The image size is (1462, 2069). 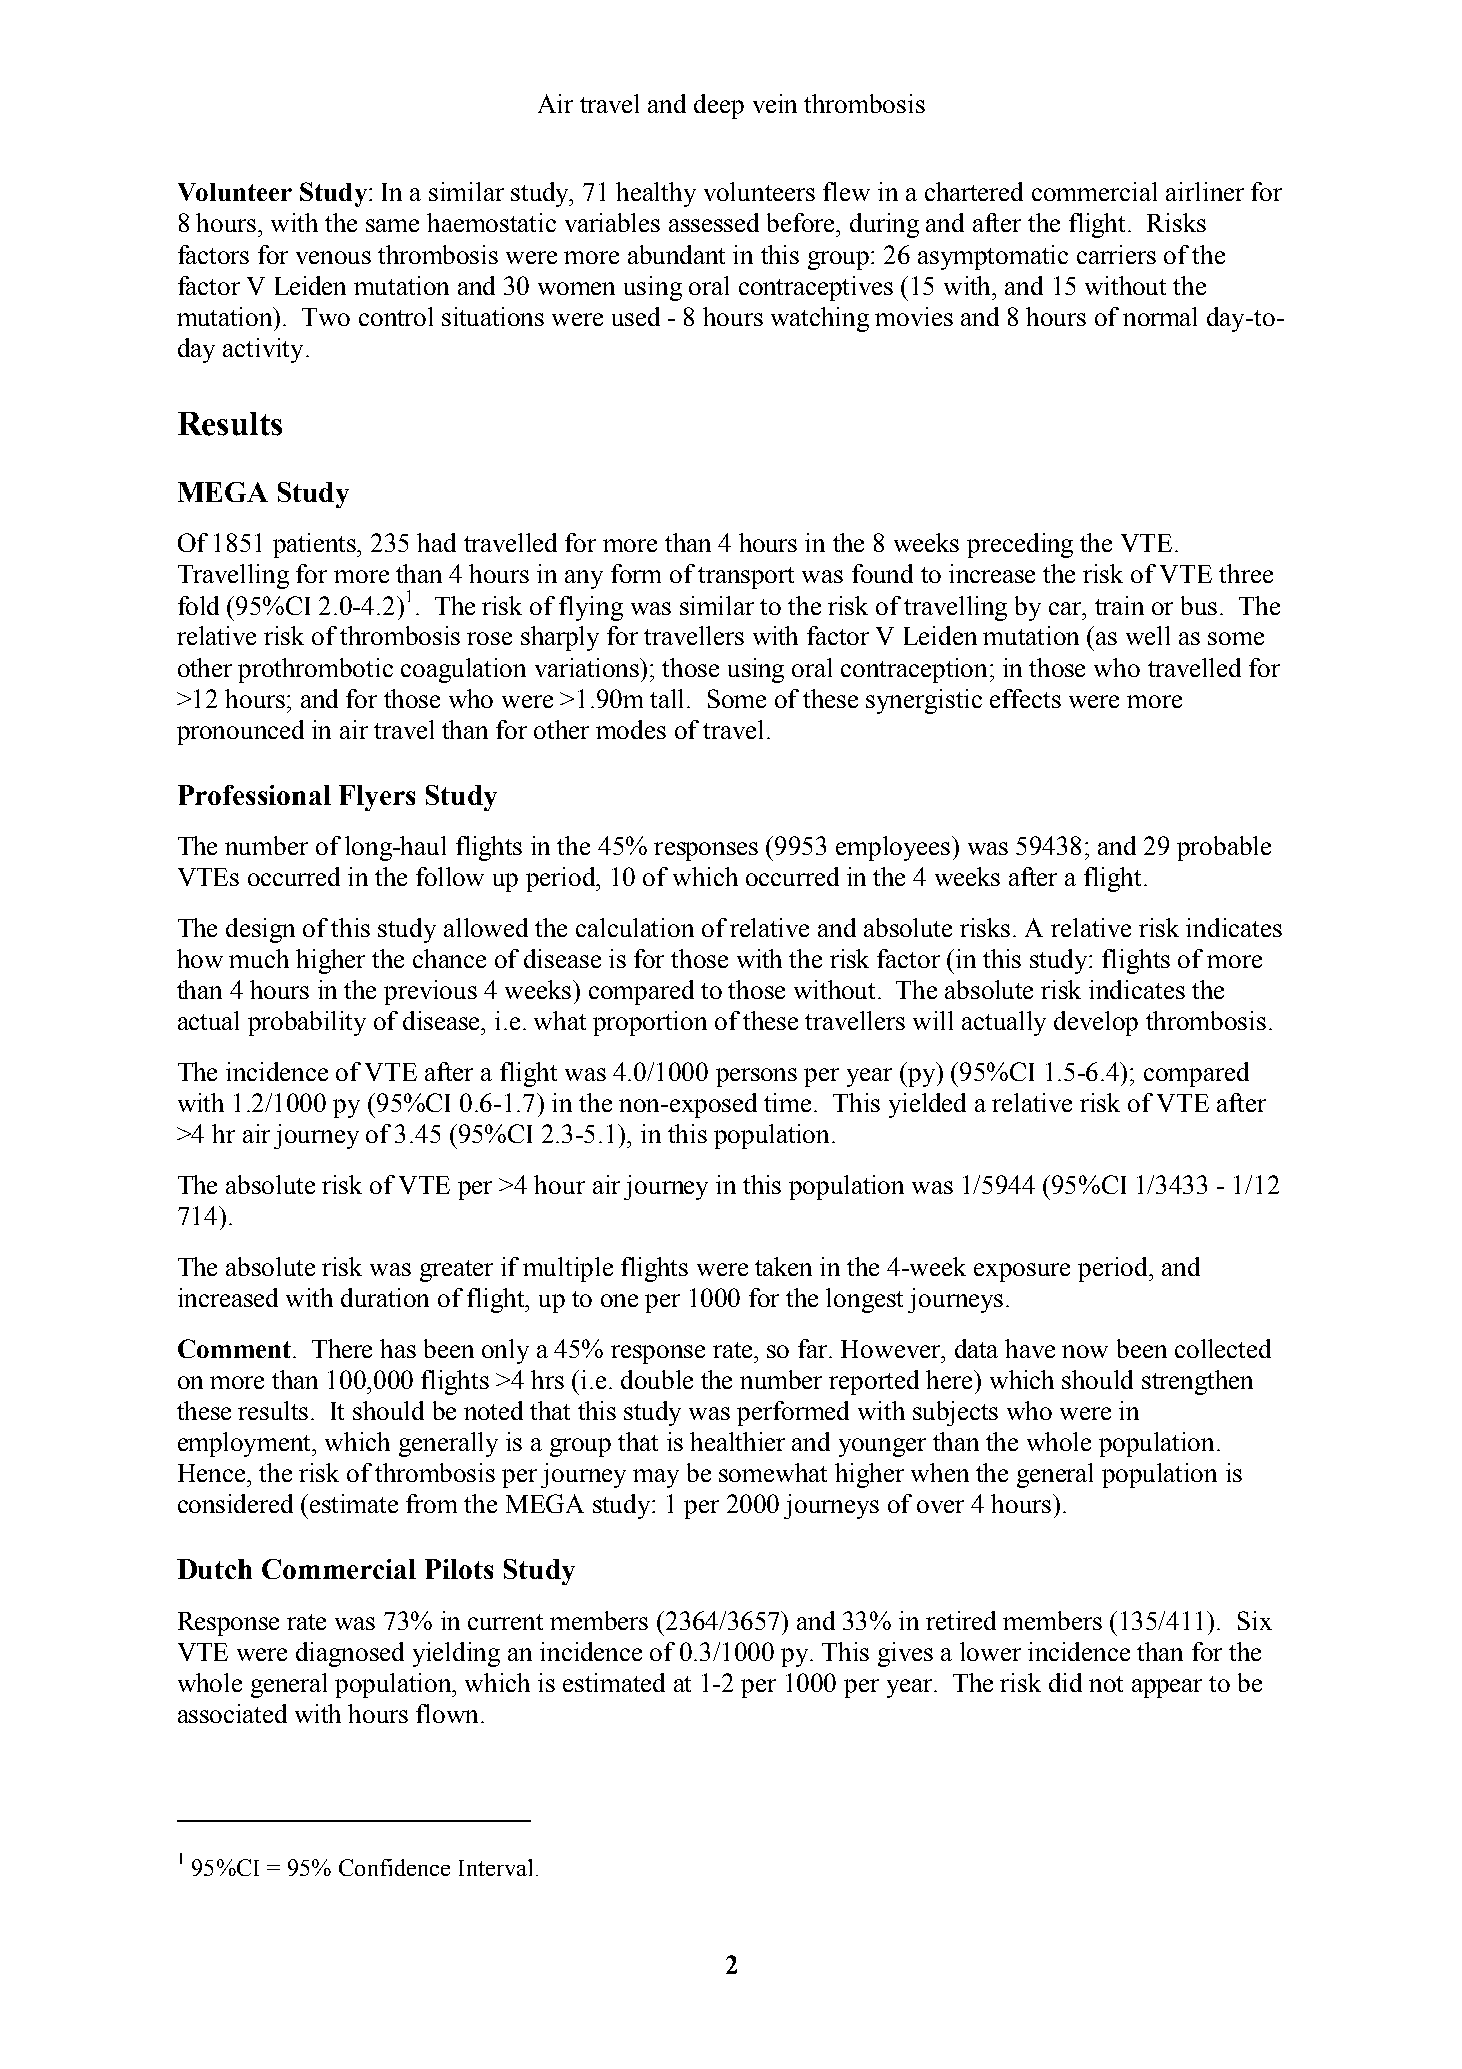 What do you see at coordinates (719, 106) in the screenshot?
I see `deep` at bounding box center [719, 106].
